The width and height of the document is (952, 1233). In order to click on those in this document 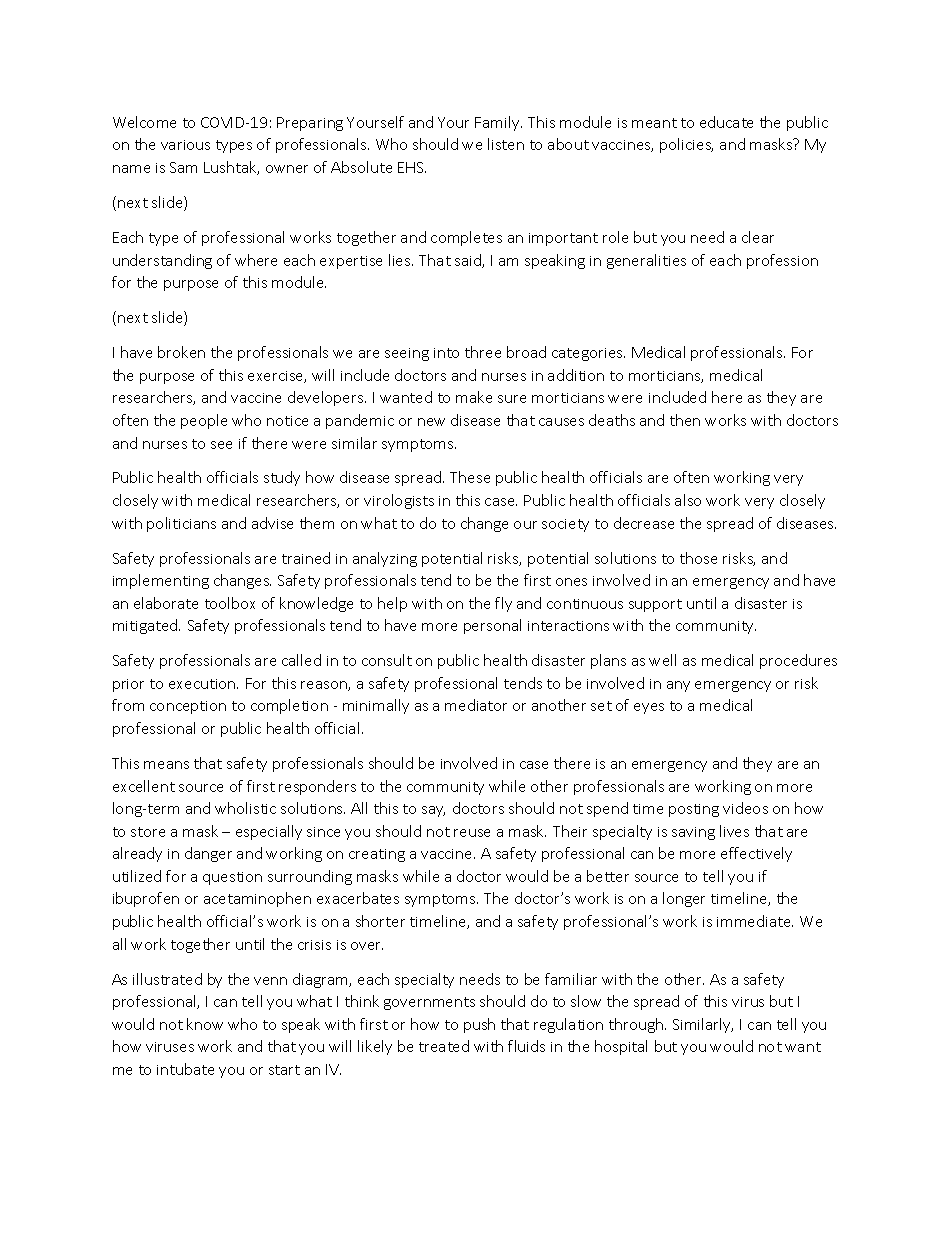, I will do `click(698, 558)`.
